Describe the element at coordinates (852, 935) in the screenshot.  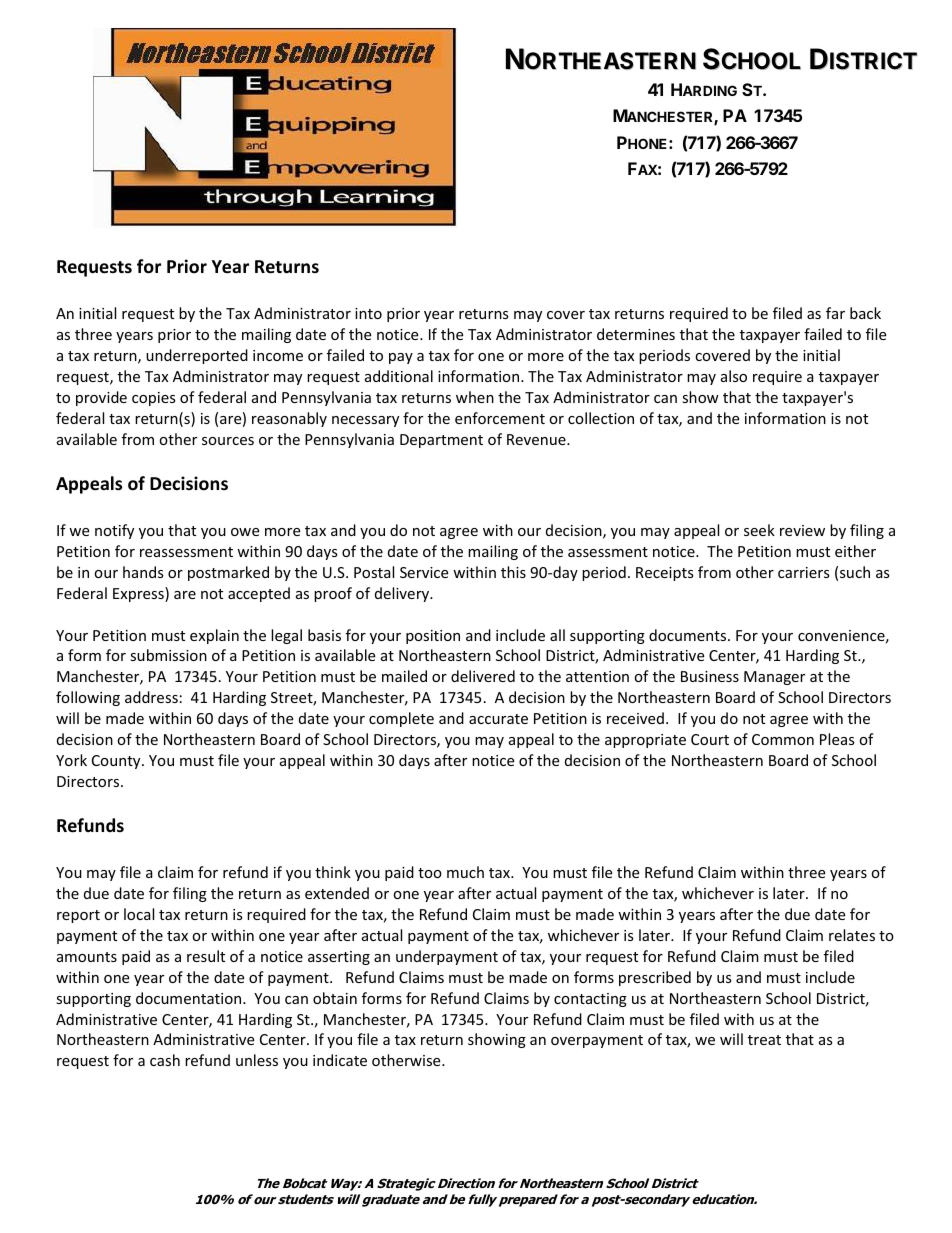
I see `relates` at that location.
